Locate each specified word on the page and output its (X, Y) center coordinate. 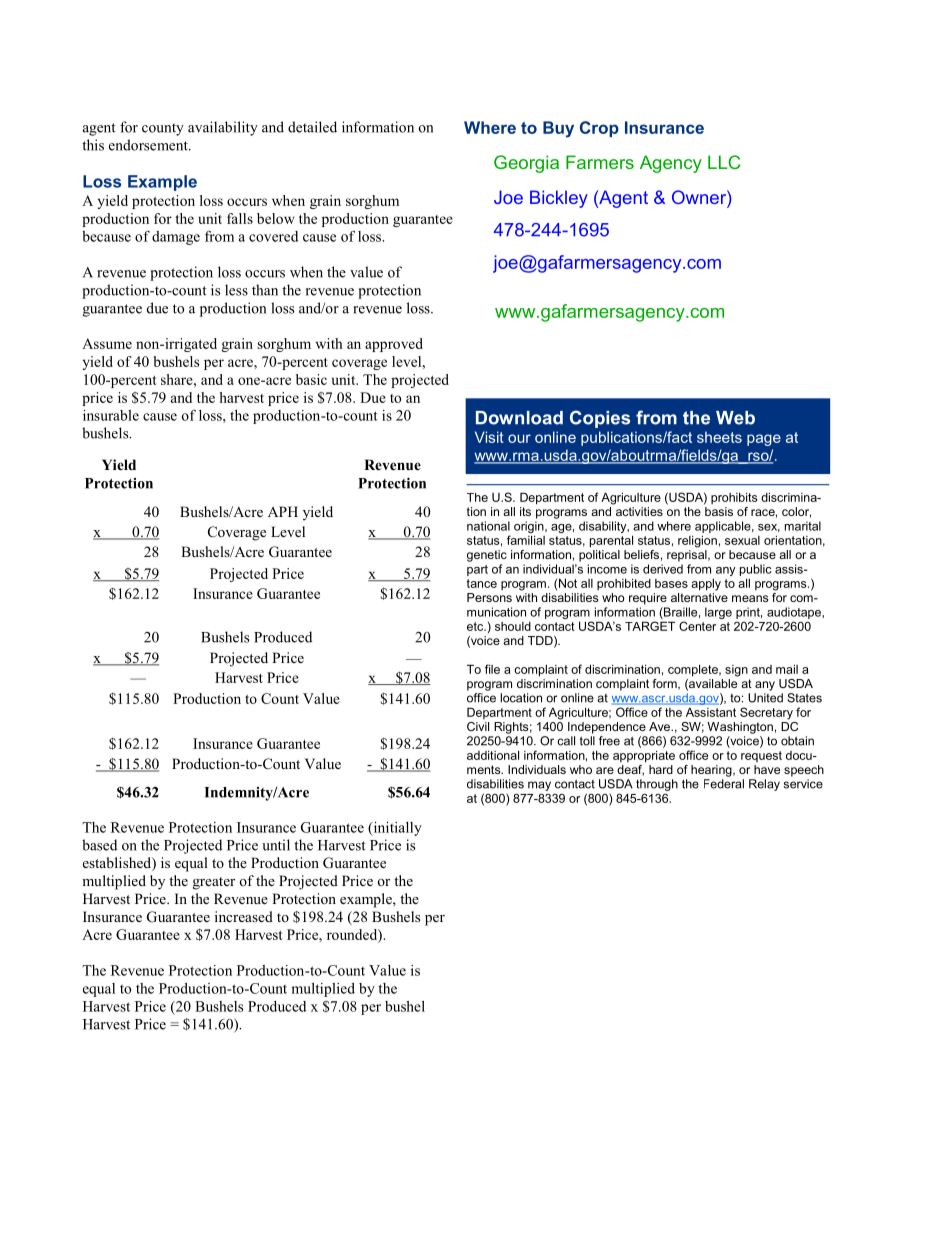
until (276, 845)
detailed (312, 127)
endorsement (149, 145)
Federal (724, 784)
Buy (558, 129)
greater (214, 883)
